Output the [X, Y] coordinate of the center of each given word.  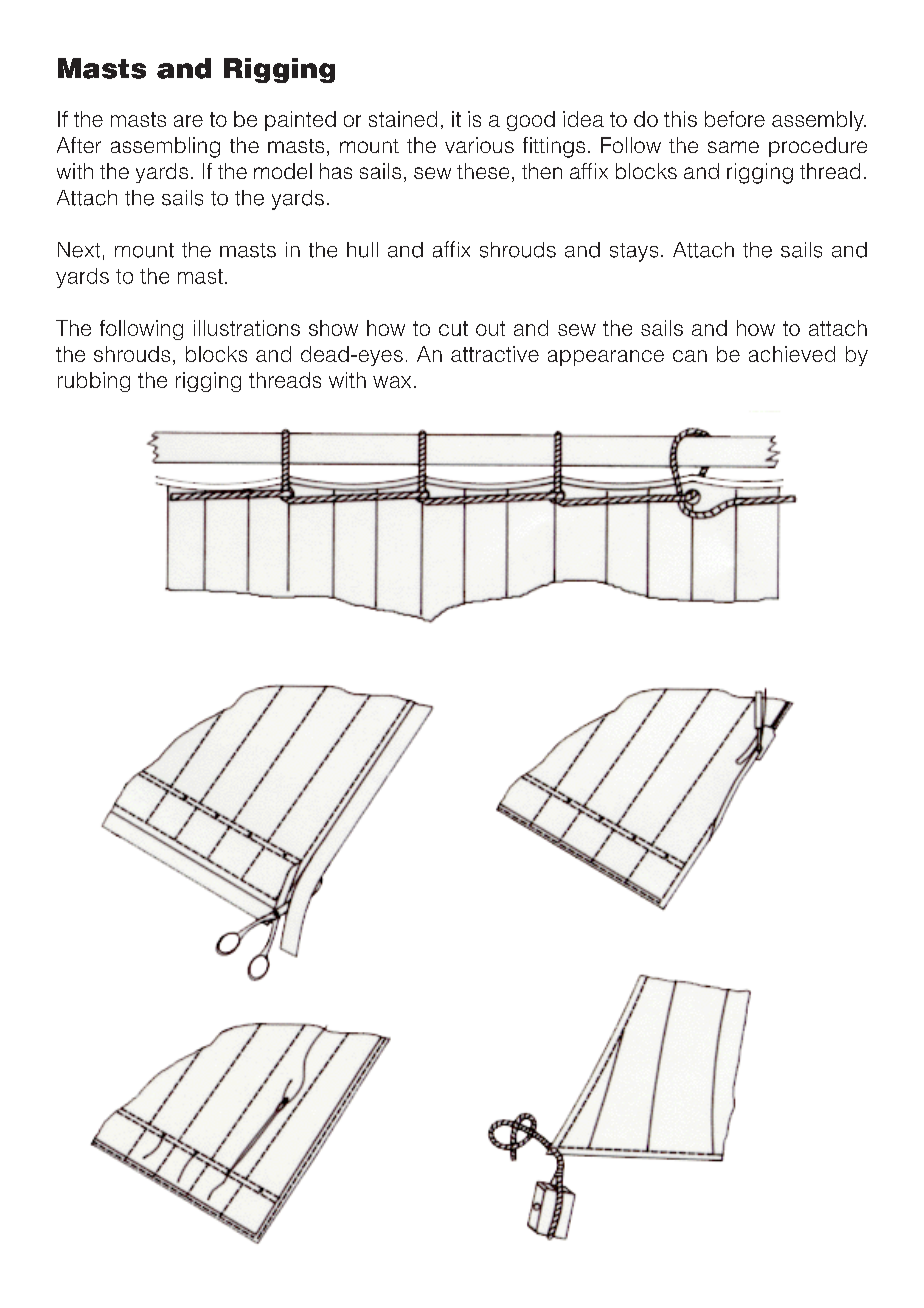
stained [403, 119]
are [188, 121]
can [690, 356]
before [735, 119]
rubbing [94, 382]
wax [392, 382]
